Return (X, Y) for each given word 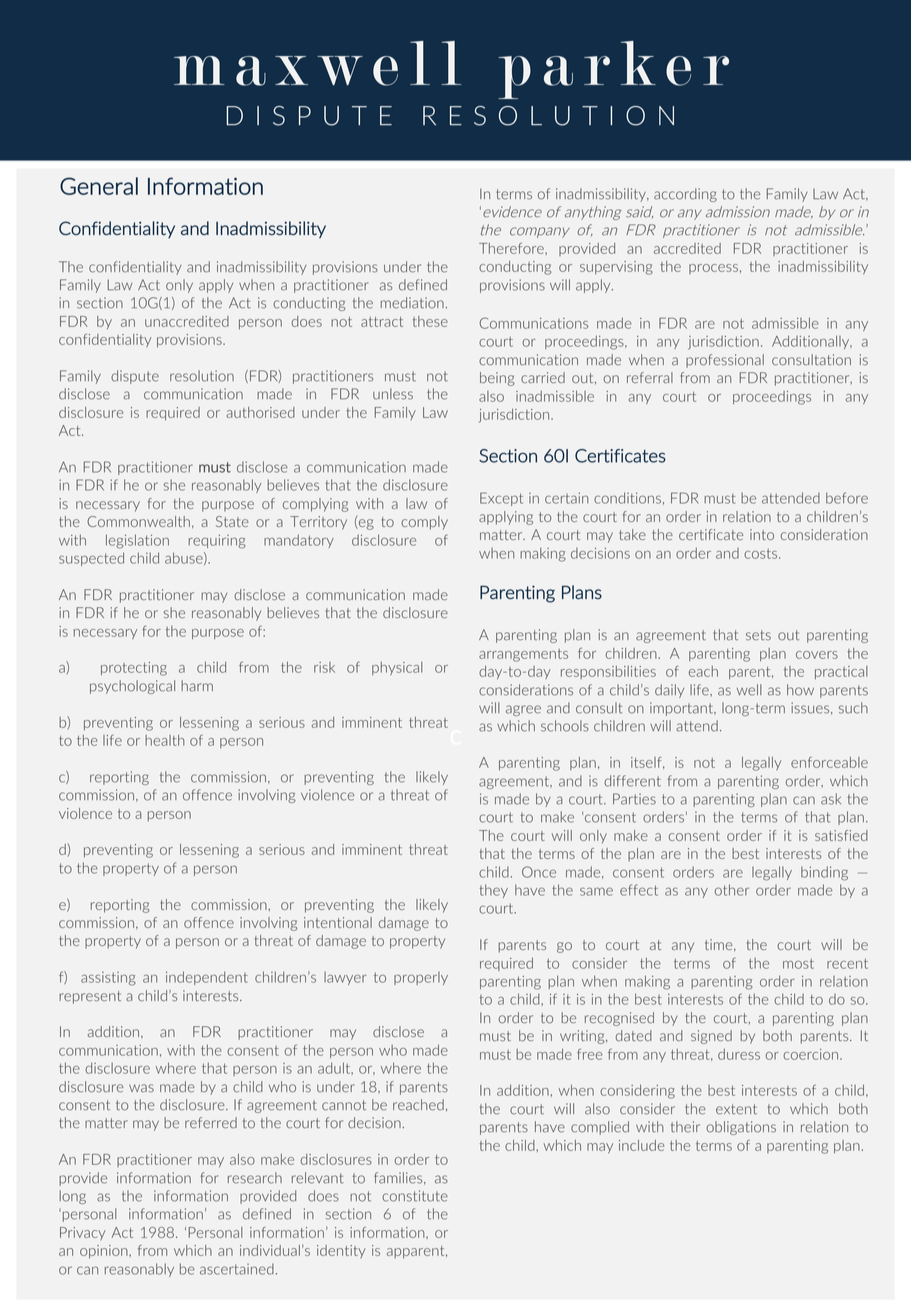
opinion (105, 1252)
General (99, 186)
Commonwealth (138, 521)
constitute (415, 1196)
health (165, 740)
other (732, 890)
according (685, 195)
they (493, 891)
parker (613, 70)
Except (501, 499)
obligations (741, 1128)
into (762, 534)
